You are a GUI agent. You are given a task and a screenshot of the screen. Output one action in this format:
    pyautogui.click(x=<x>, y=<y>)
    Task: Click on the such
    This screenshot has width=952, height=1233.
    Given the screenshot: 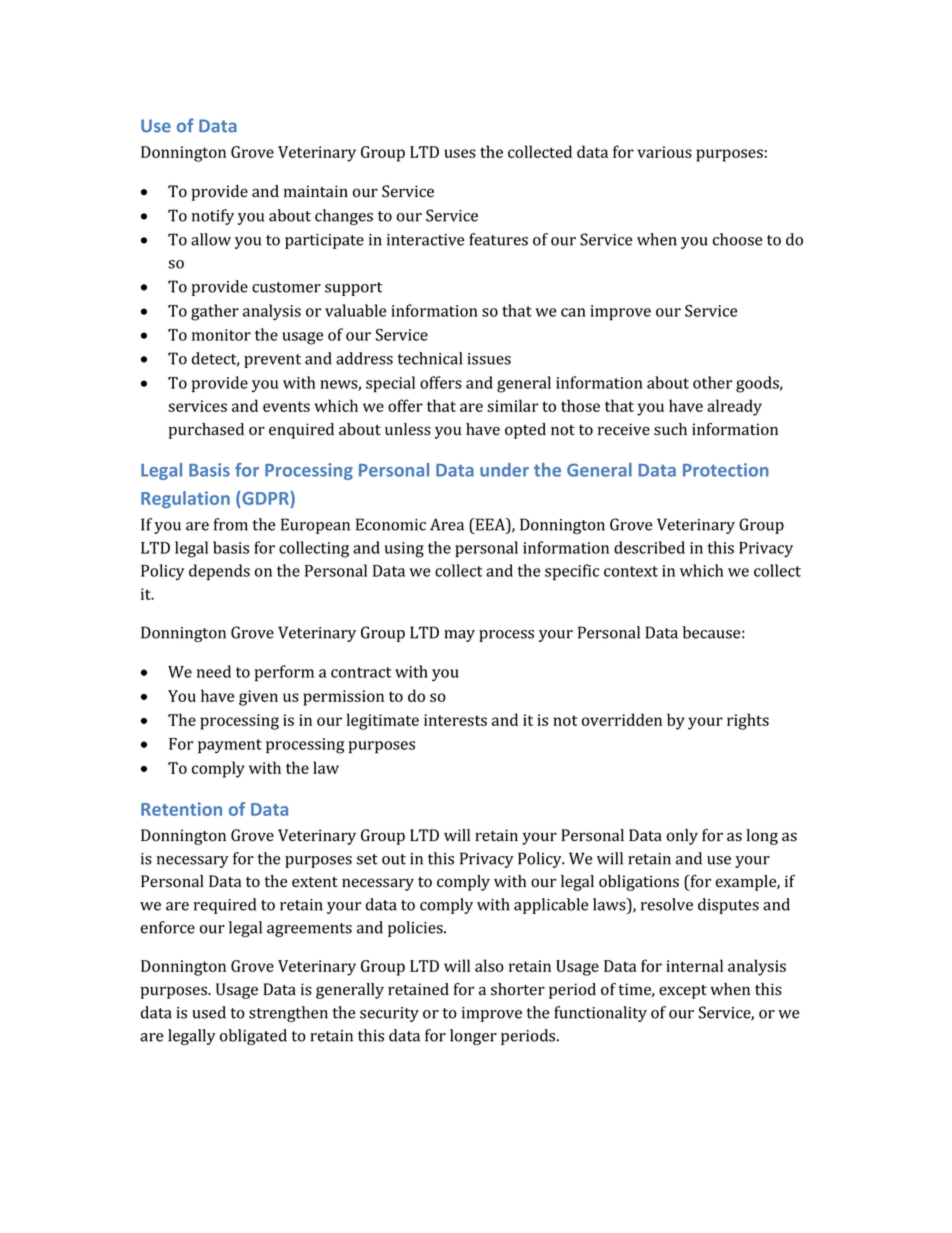 What is the action you would take?
    pyautogui.click(x=670, y=429)
